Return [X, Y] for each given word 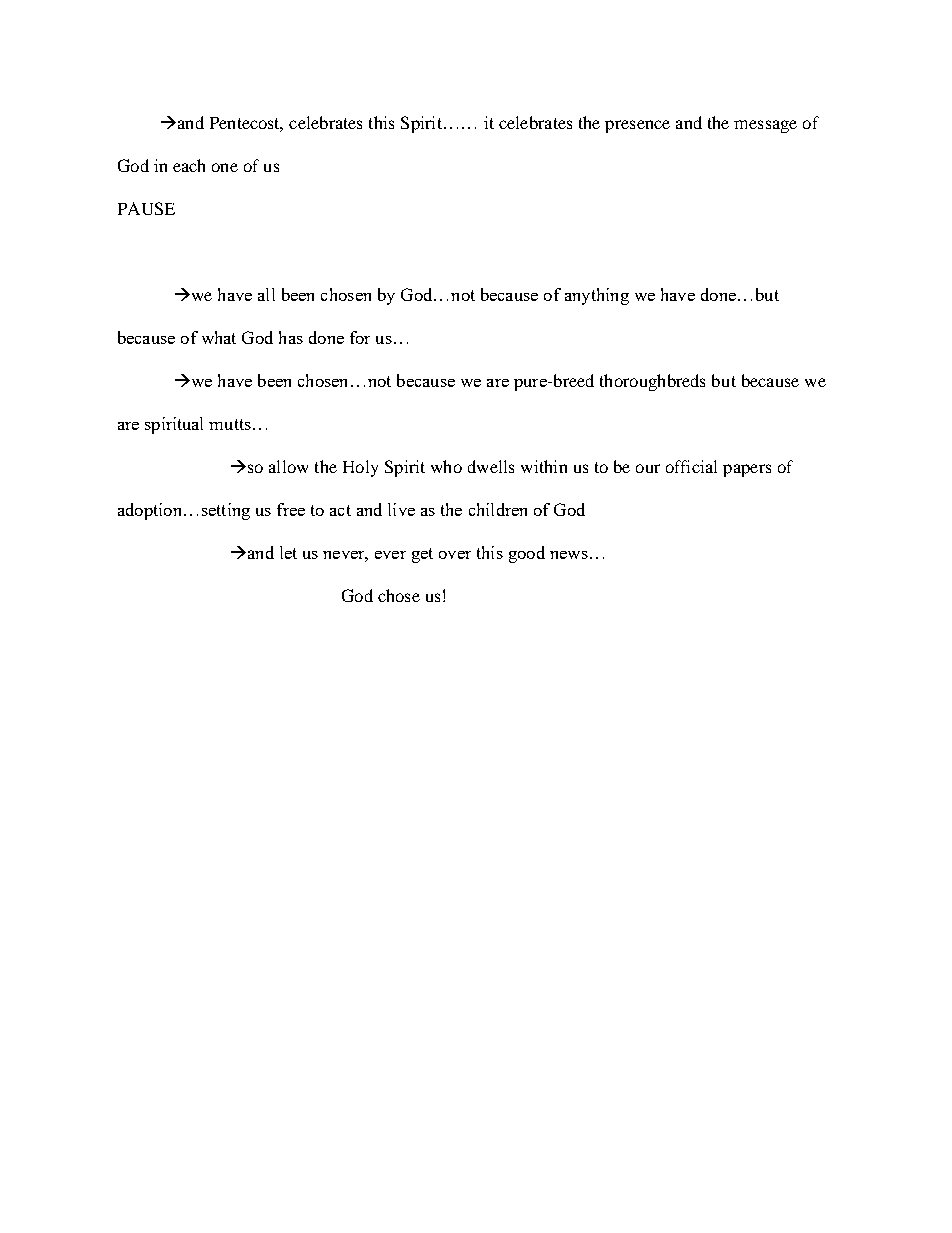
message [765, 126]
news [569, 555]
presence [637, 126]
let [288, 552]
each [189, 165]
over [455, 555]
